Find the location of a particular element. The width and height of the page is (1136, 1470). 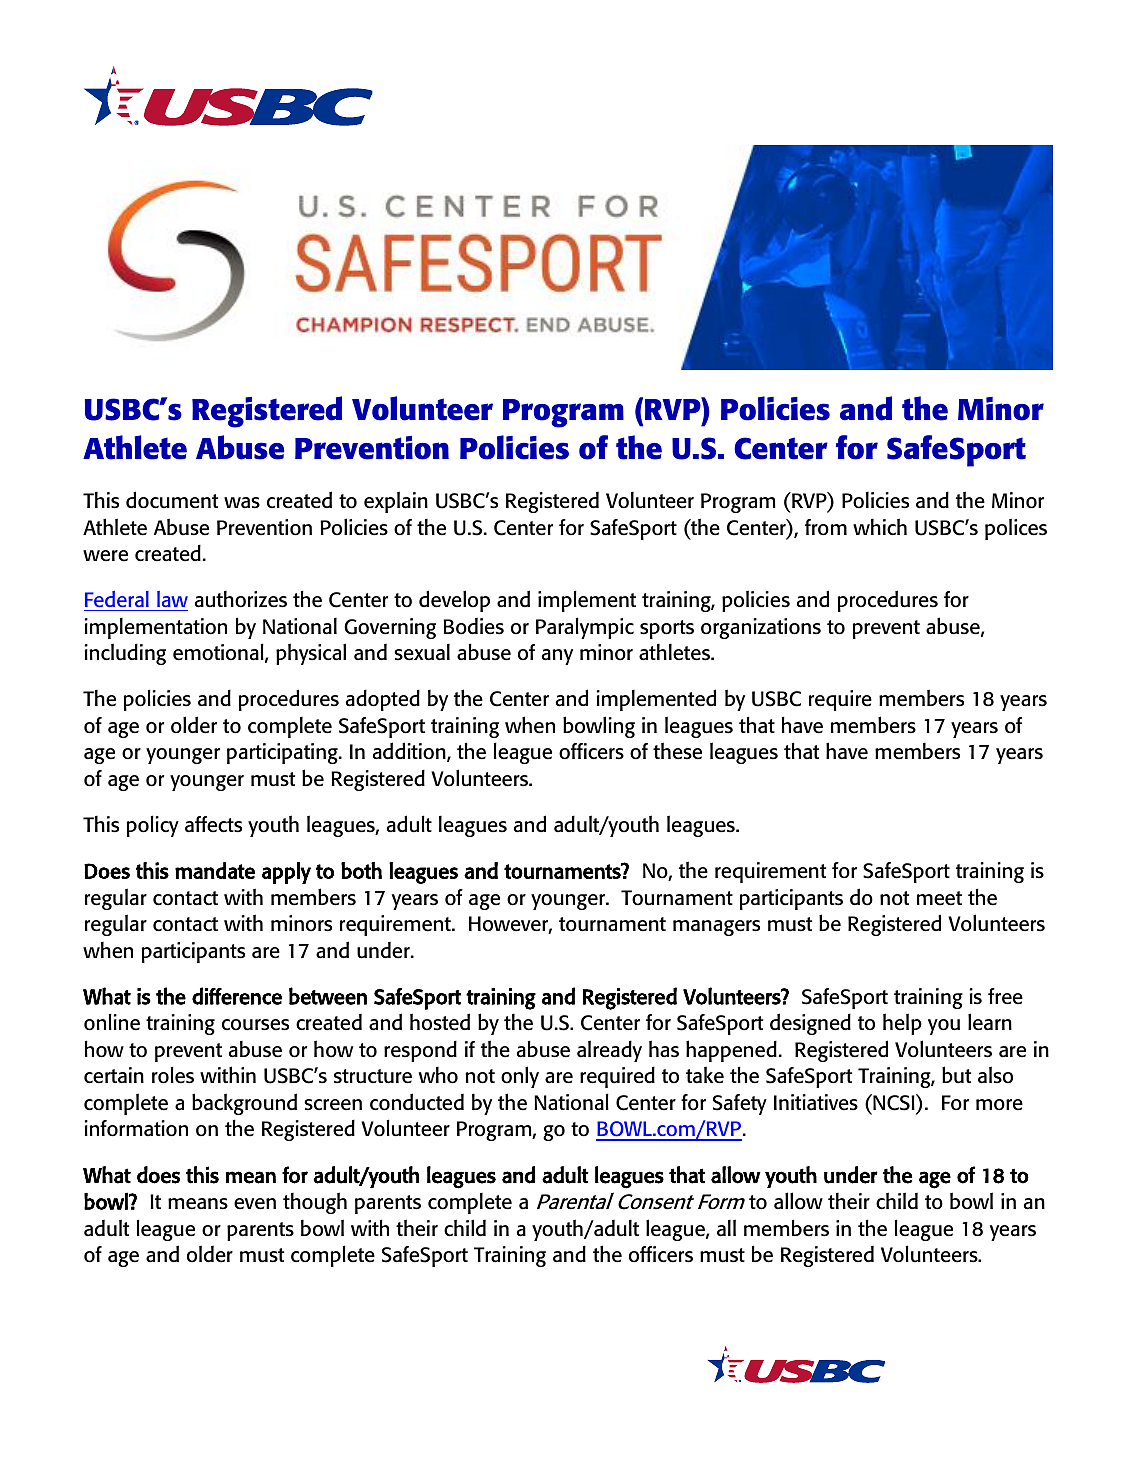

mandate is located at coordinates (215, 870).
